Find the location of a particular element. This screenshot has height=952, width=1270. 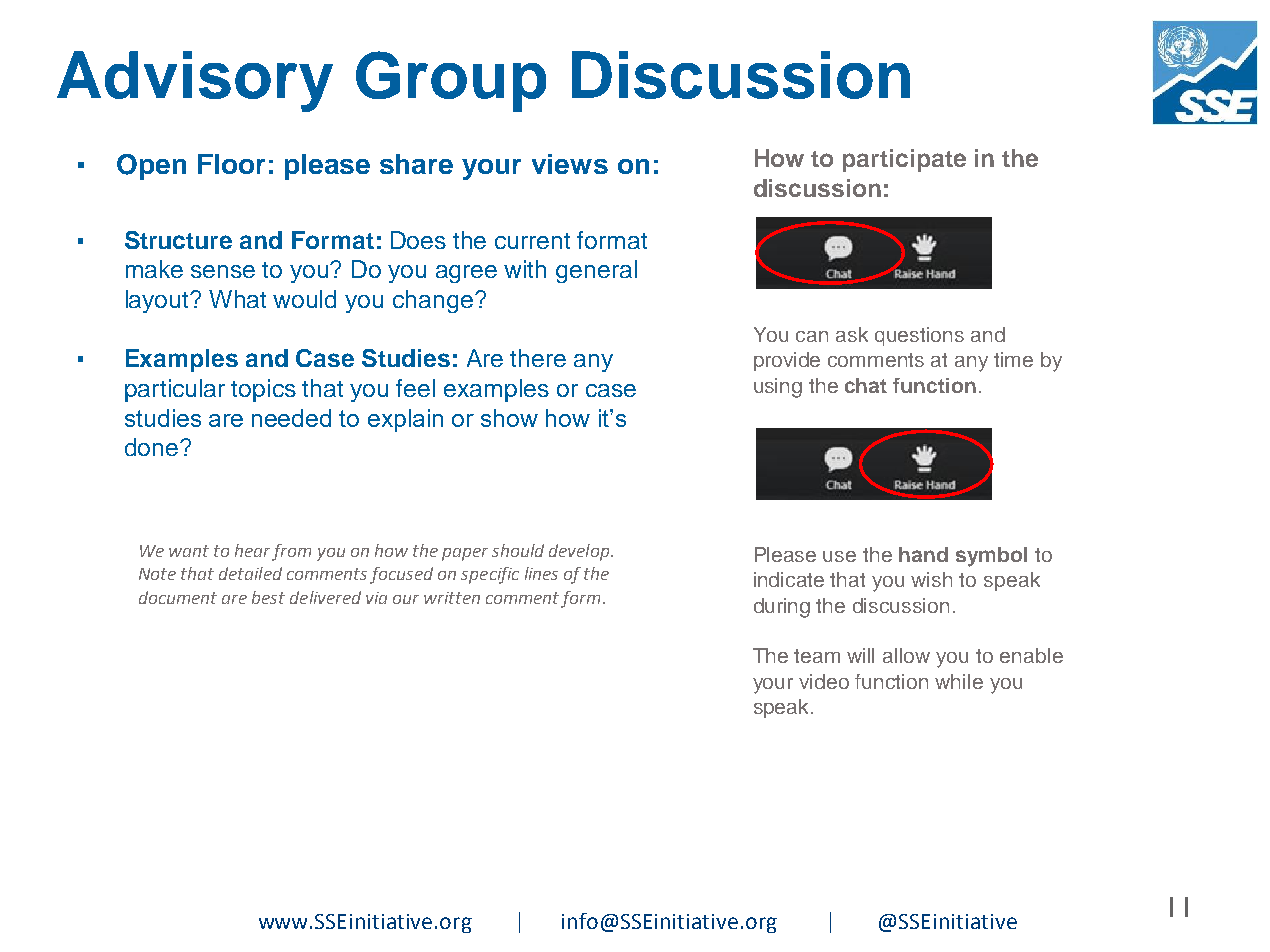

Advisory is located at coordinates (195, 81).
